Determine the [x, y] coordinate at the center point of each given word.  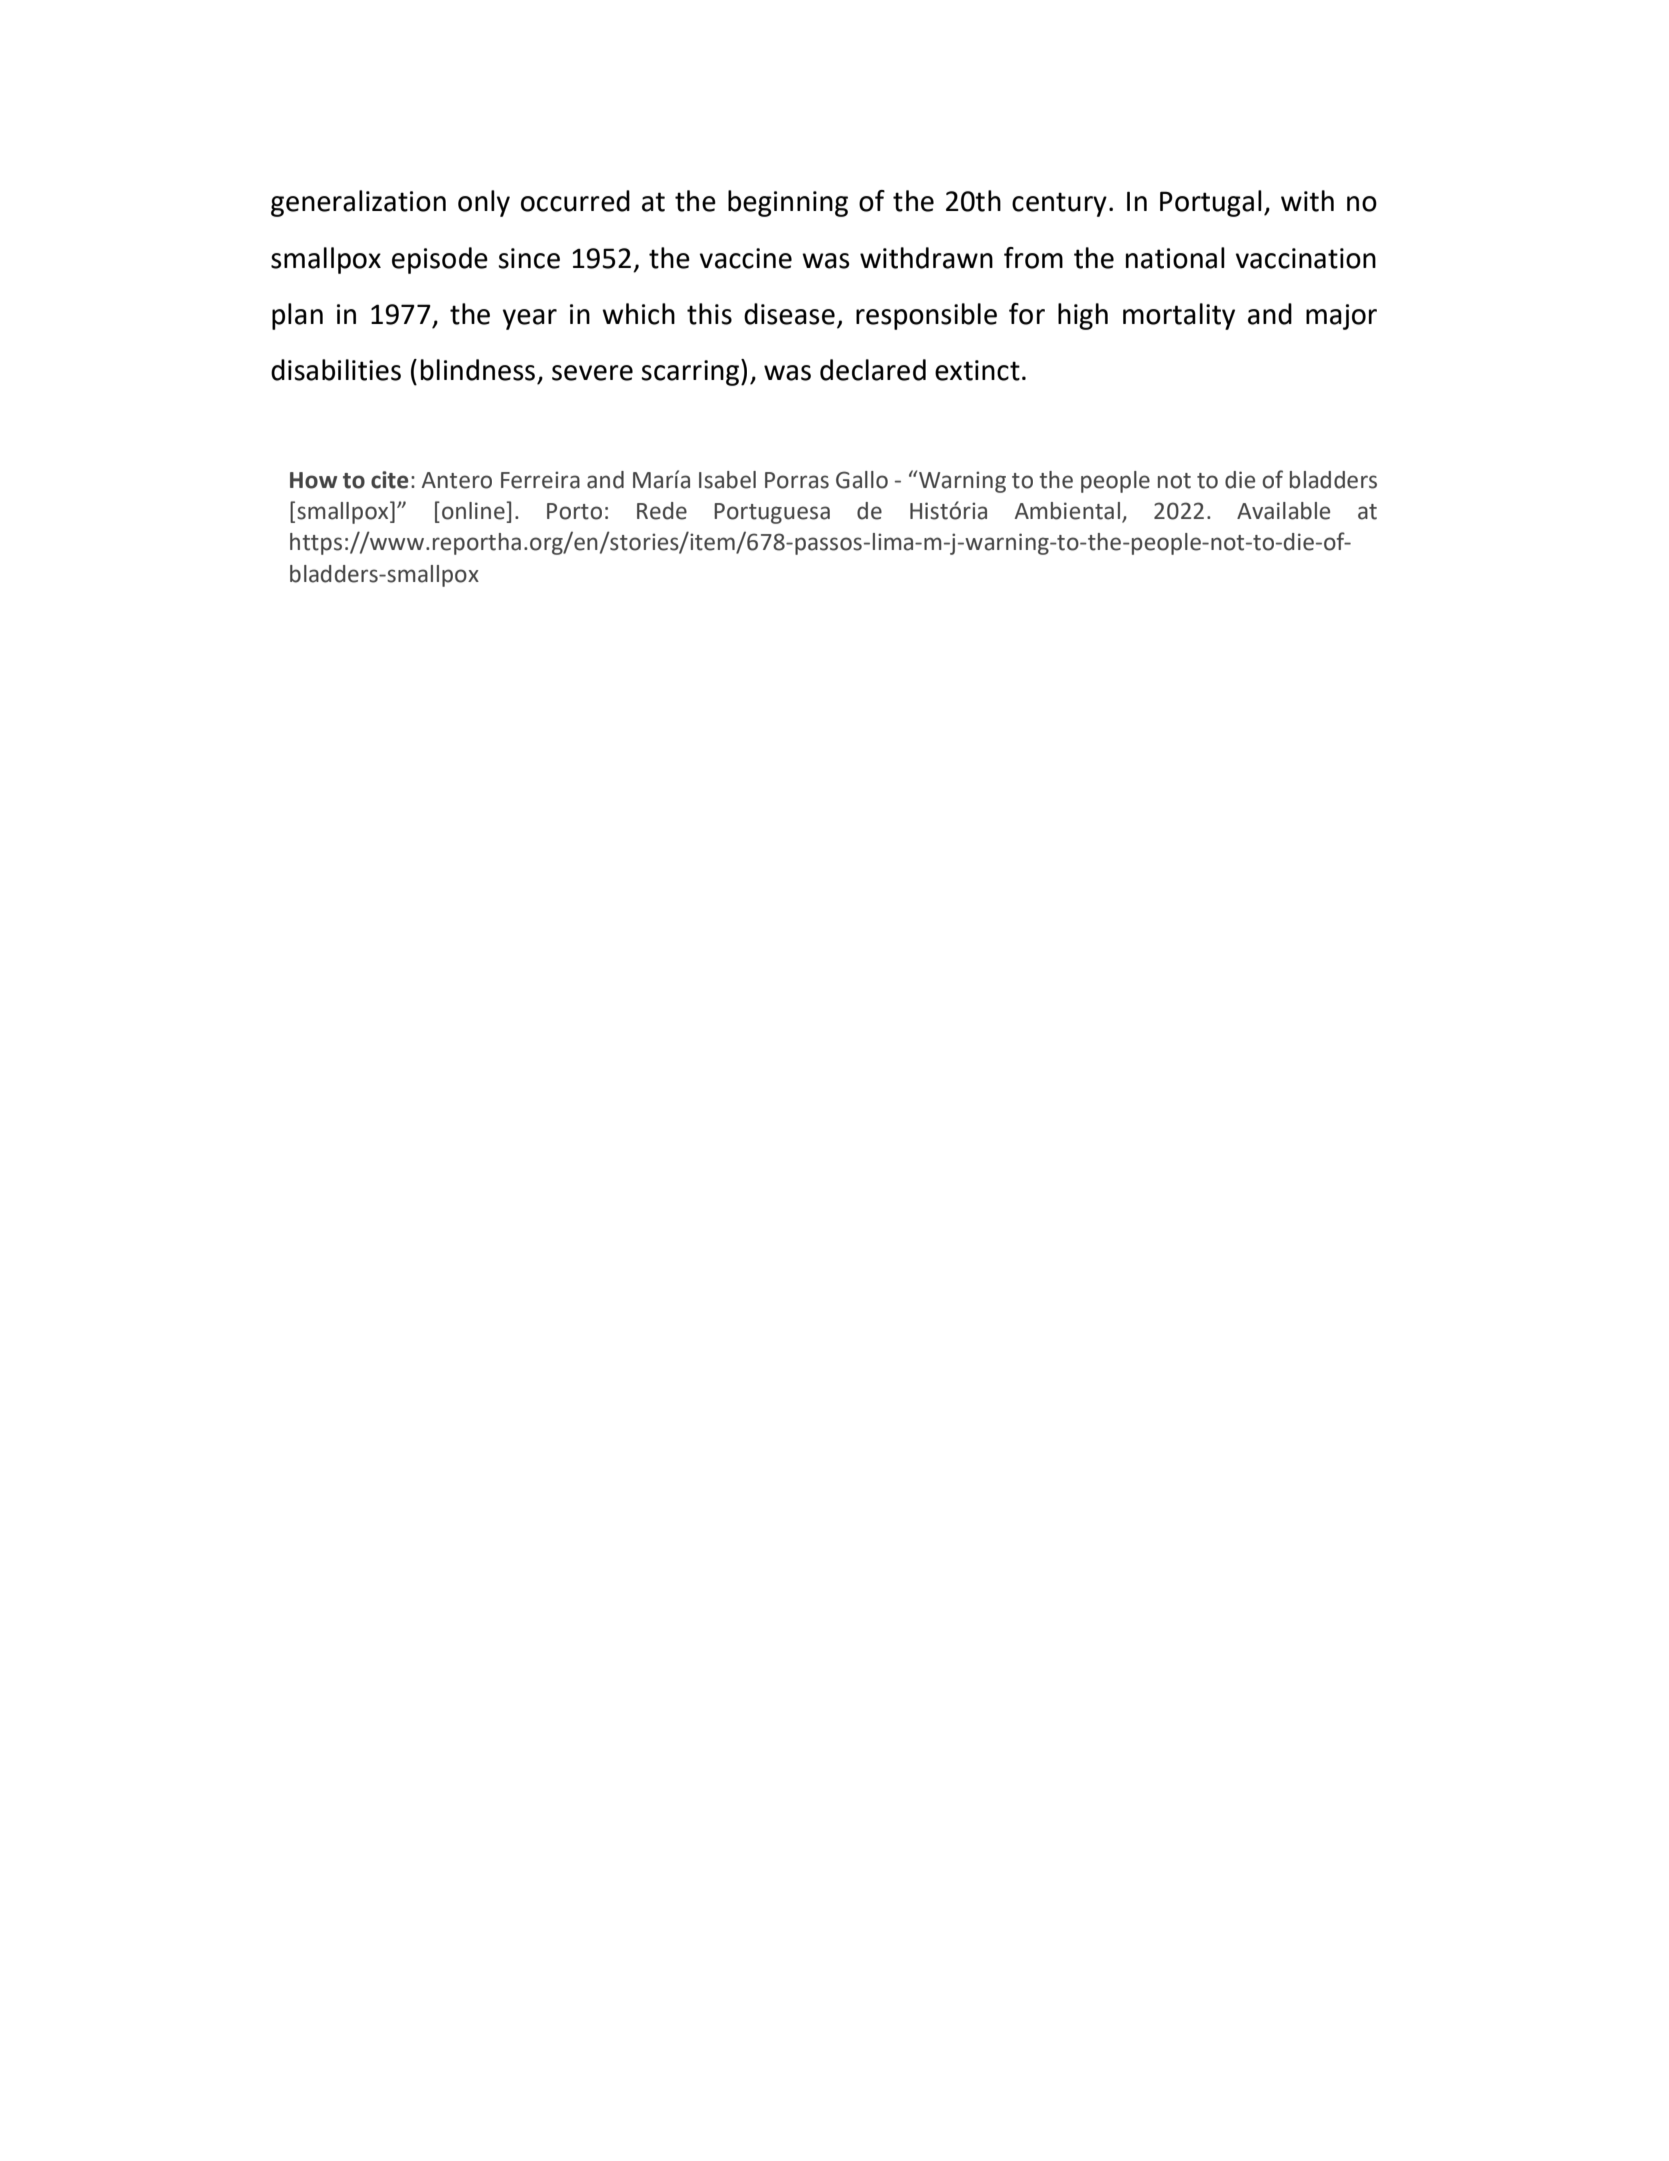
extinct [977, 370]
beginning [788, 203]
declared [873, 370]
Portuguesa [772, 513]
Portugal [1211, 203]
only [484, 203]
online [474, 511]
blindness [478, 370]
